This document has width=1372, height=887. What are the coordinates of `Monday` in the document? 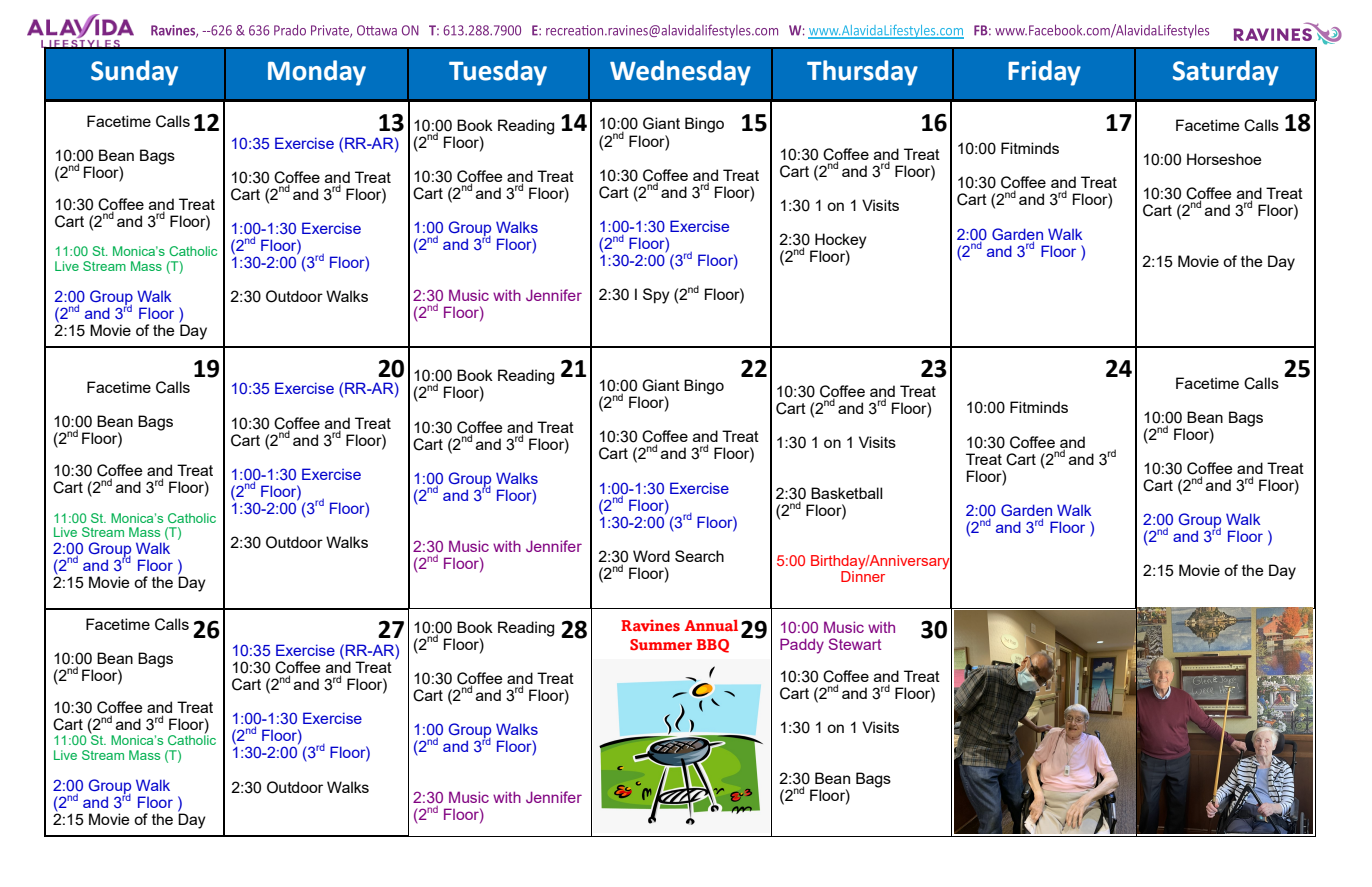 It's located at (317, 73).
